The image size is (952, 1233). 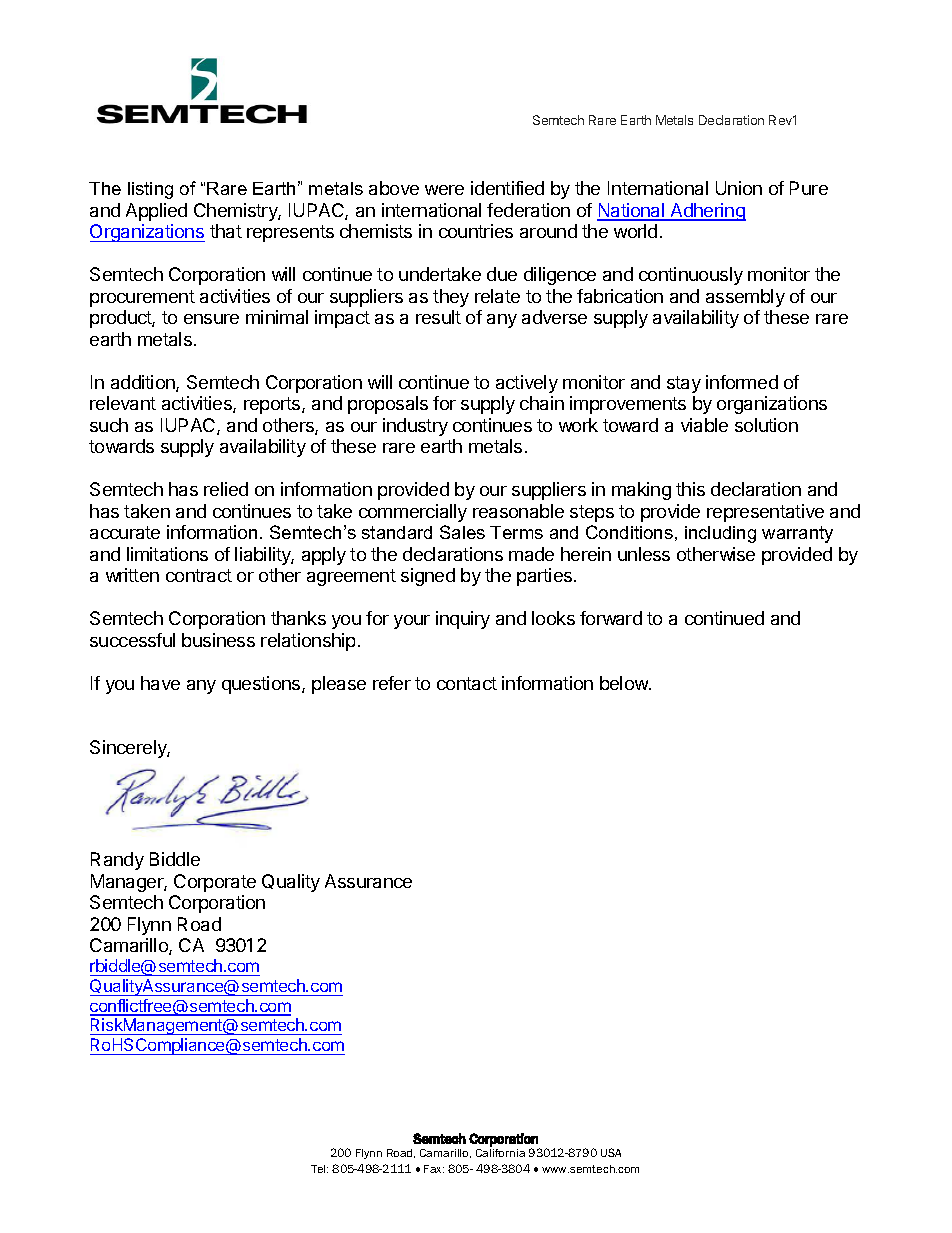 I want to click on have, so click(x=160, y=683).
